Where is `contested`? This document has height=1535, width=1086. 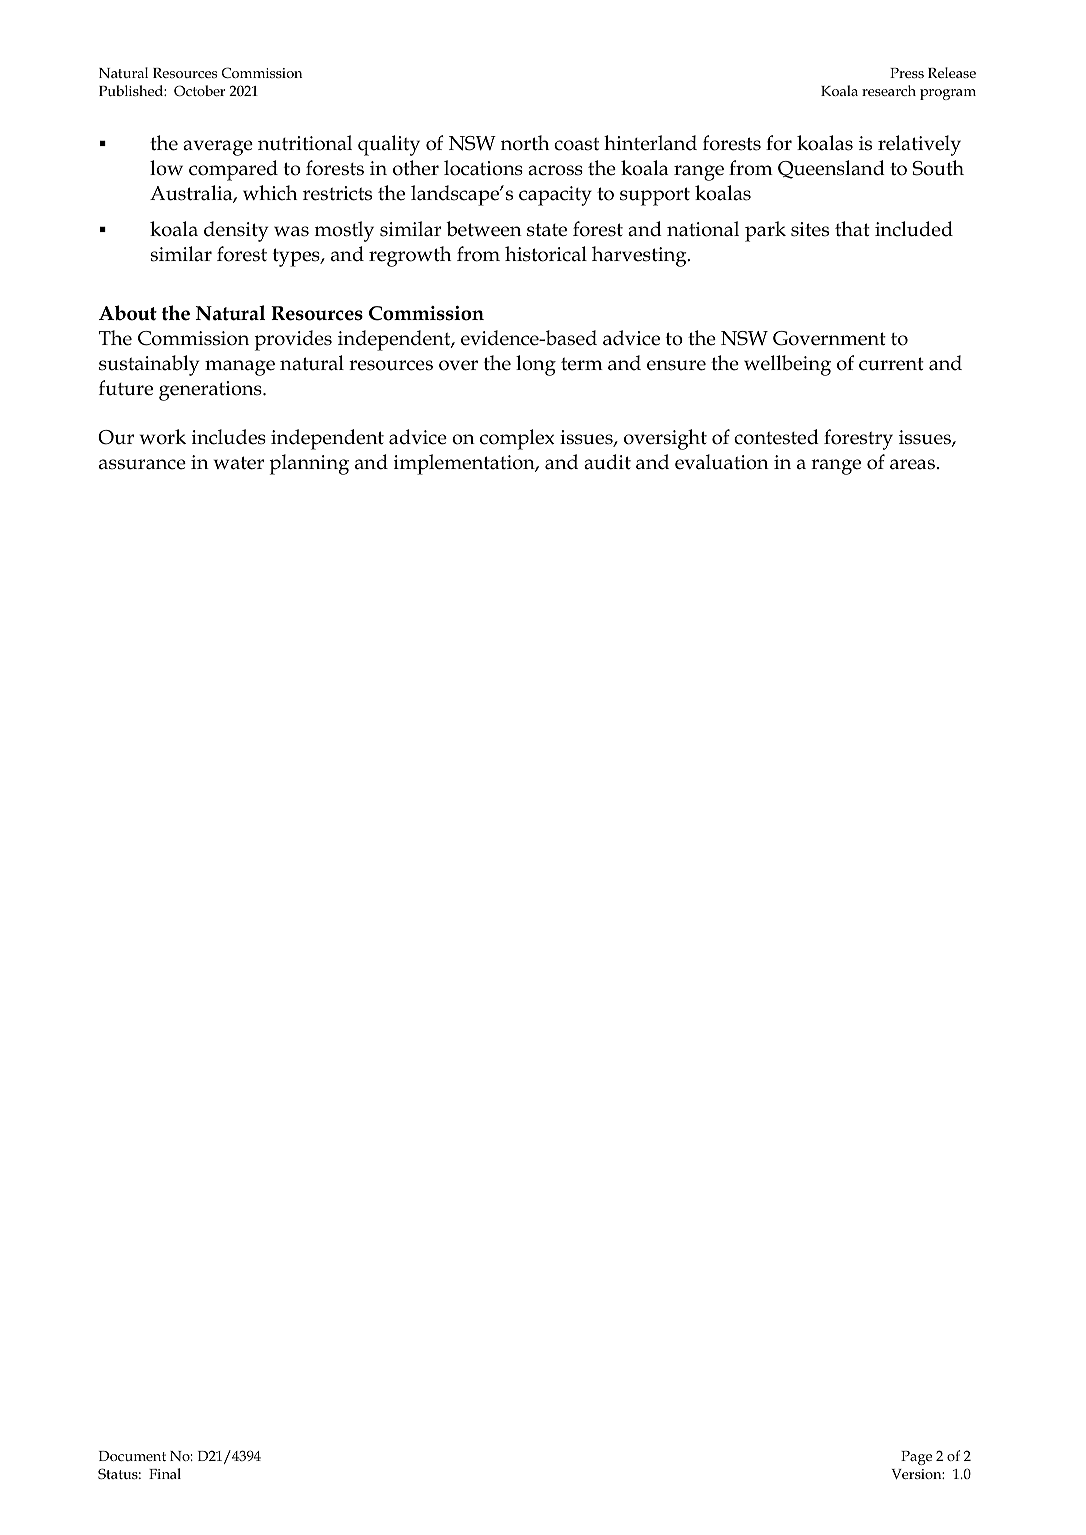 contested is located at coordinates (776, 437).
